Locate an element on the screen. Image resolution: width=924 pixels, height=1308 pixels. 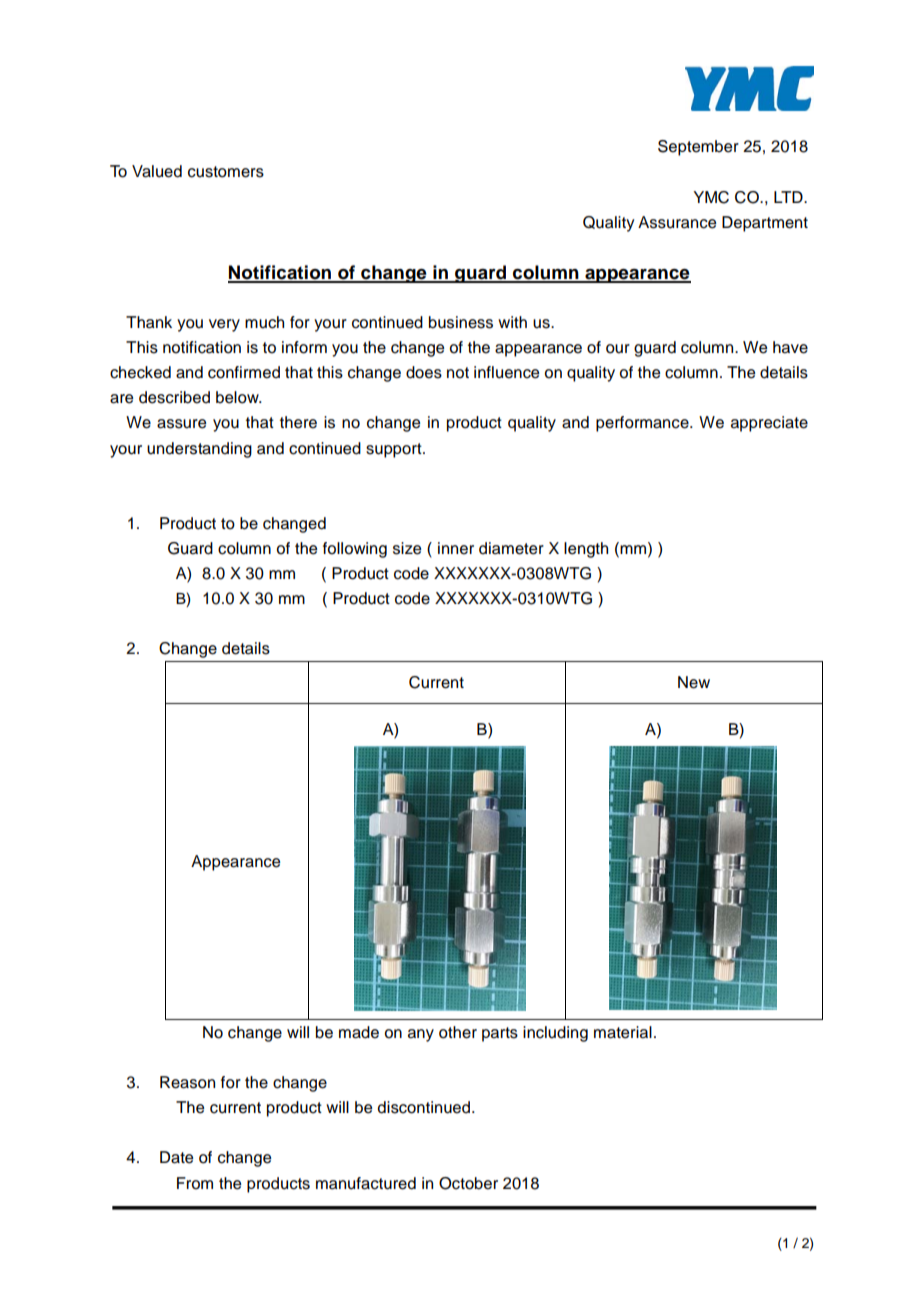
inner is located at coordinates (456, 548).
